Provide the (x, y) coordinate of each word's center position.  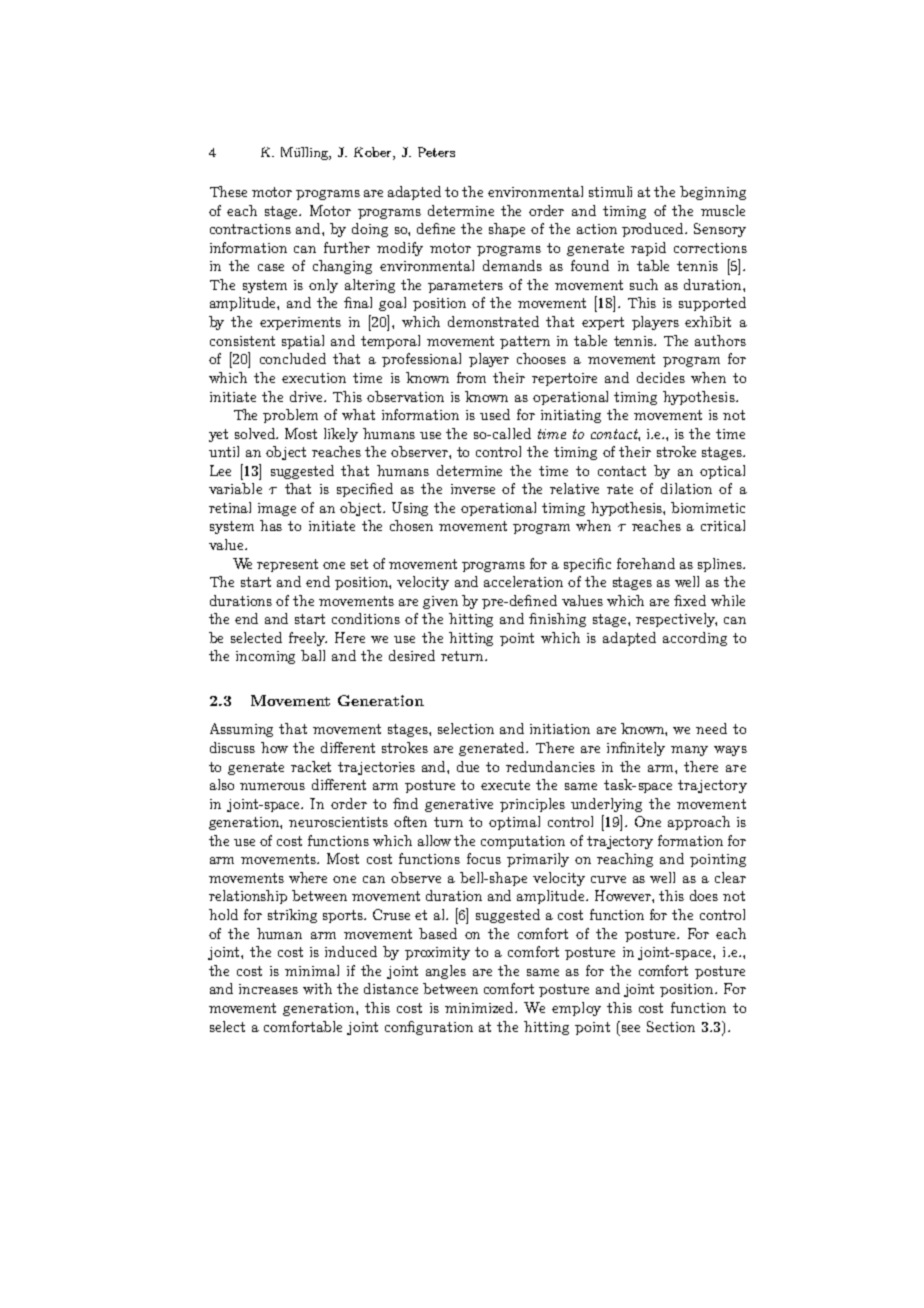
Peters (436, 152)
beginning (713, 193)
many (689, 751)
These (228, 191)
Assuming (241, 730)
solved (256, 433)
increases (268, 989)
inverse (473, 489)
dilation (686, 488)
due (468, 766)
